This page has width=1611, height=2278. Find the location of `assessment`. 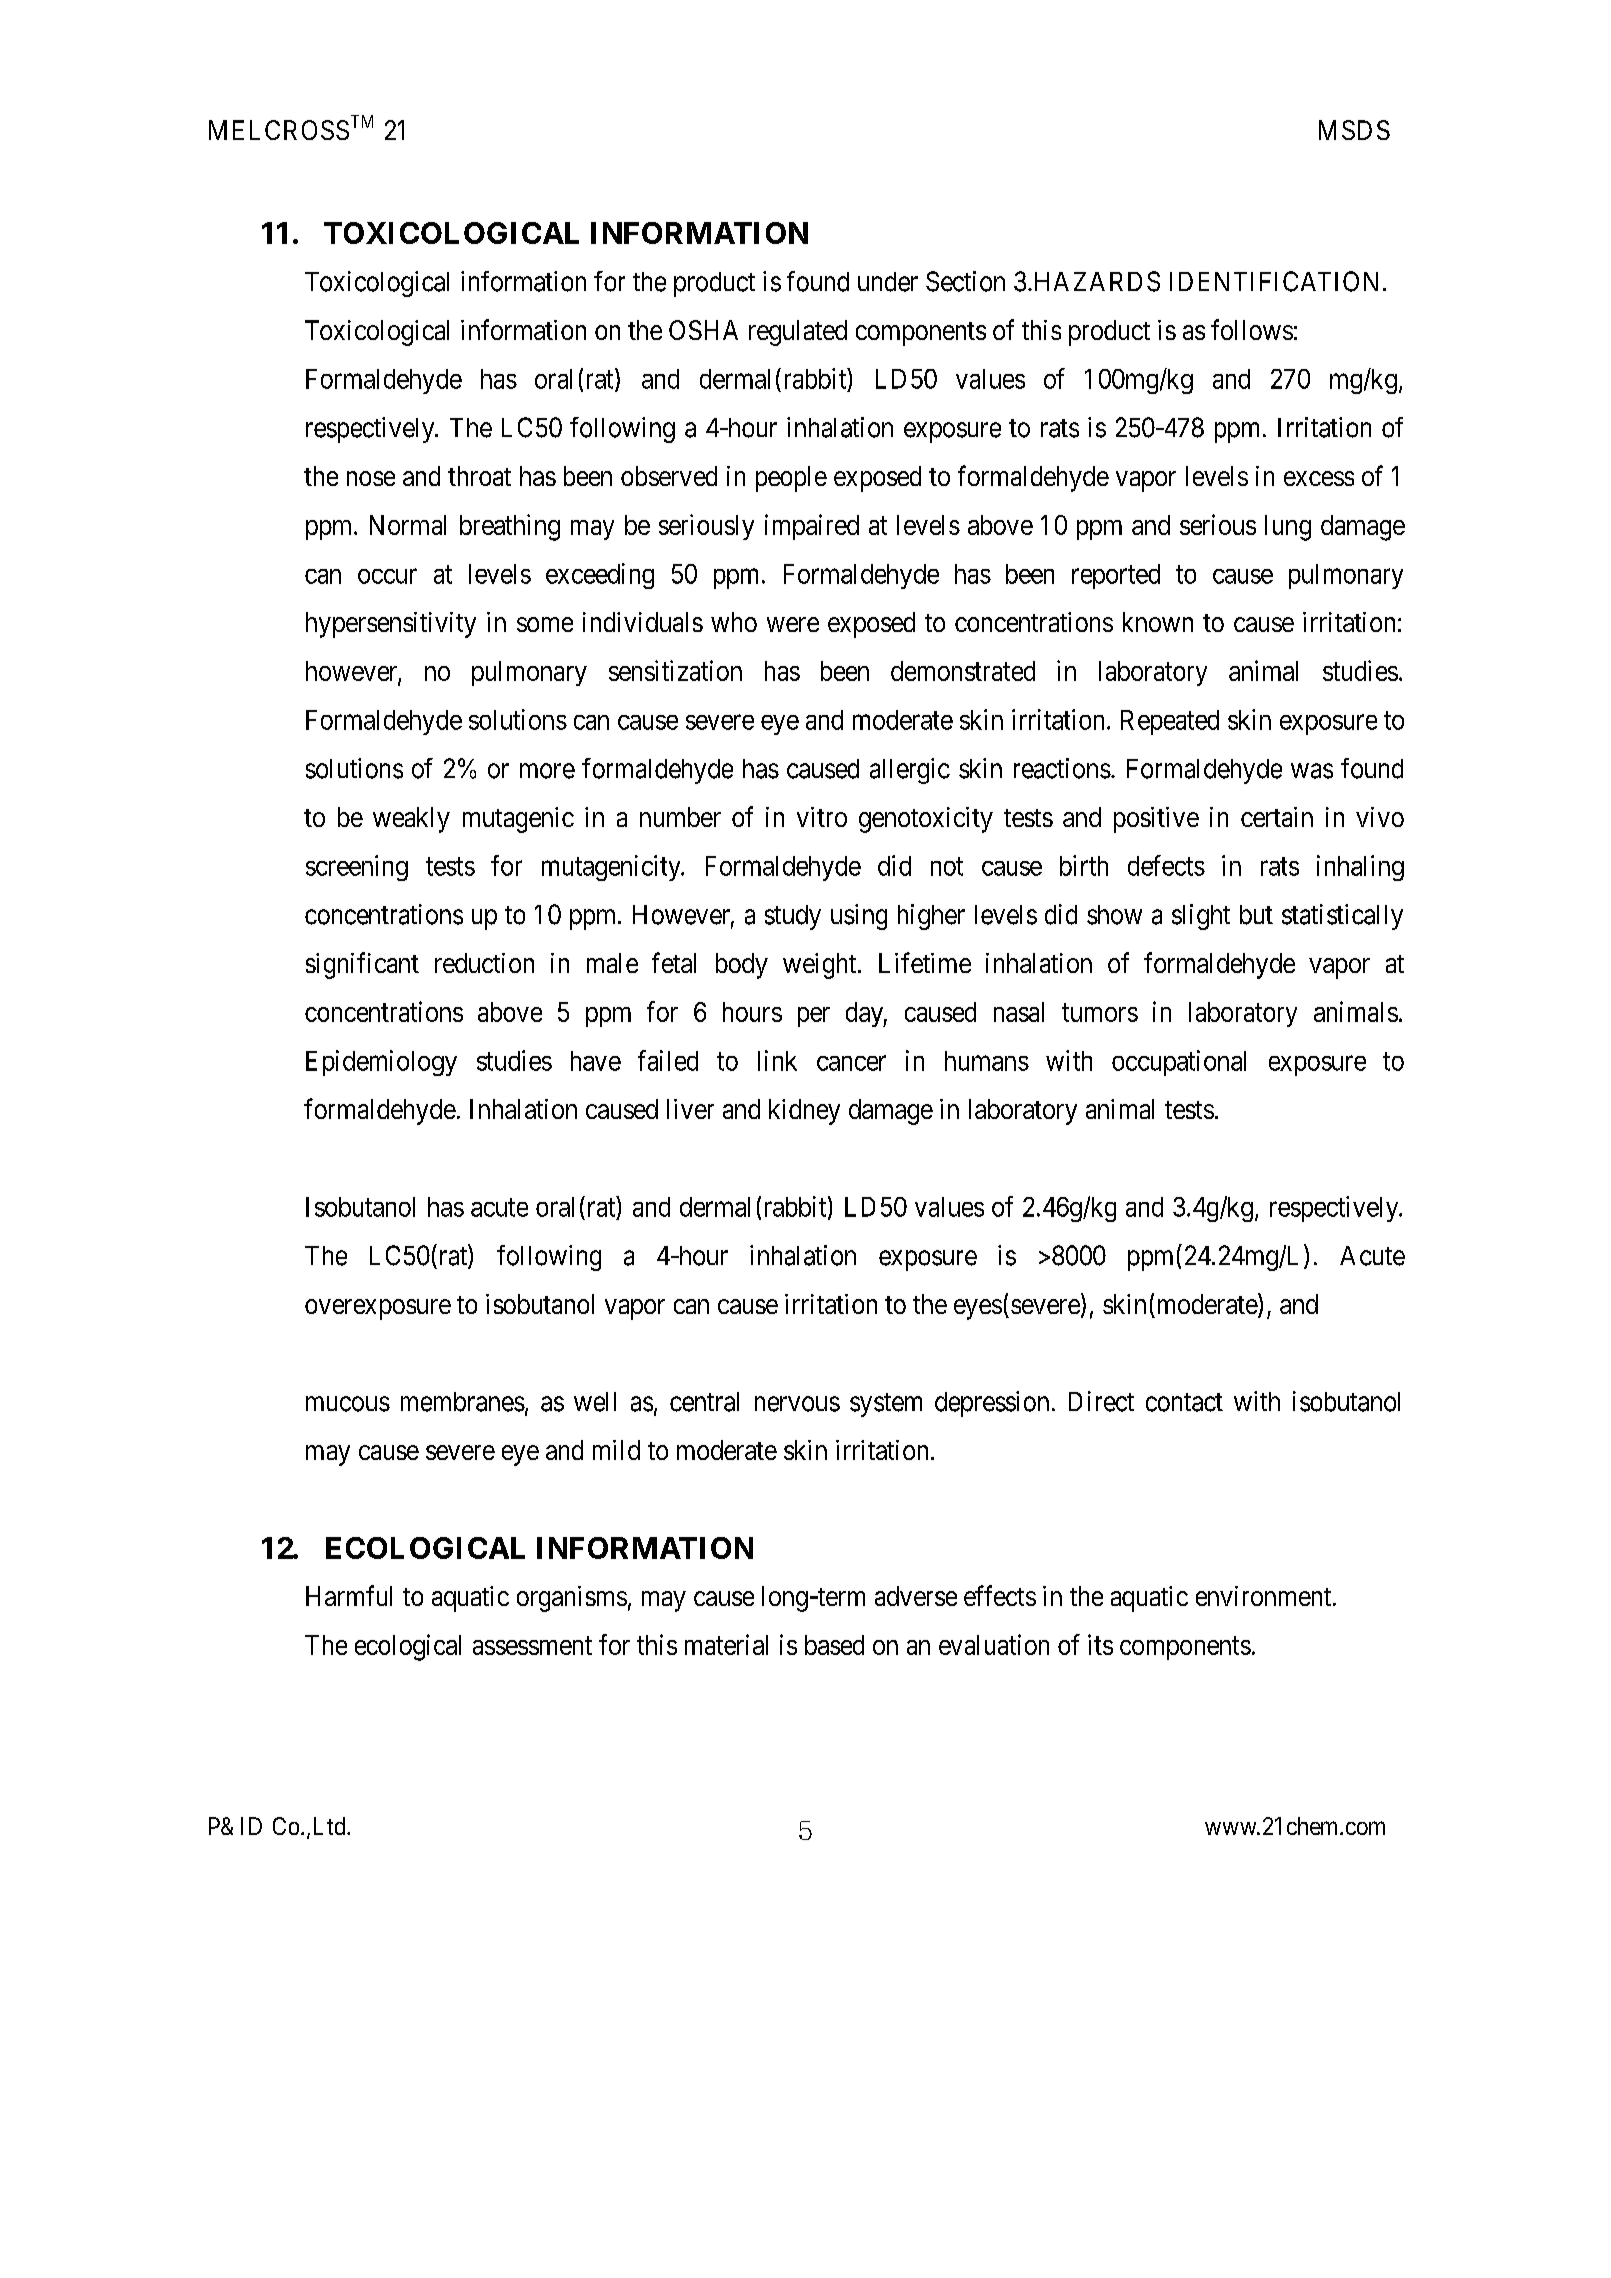

assessment is located at coordinates (532, 1646).
